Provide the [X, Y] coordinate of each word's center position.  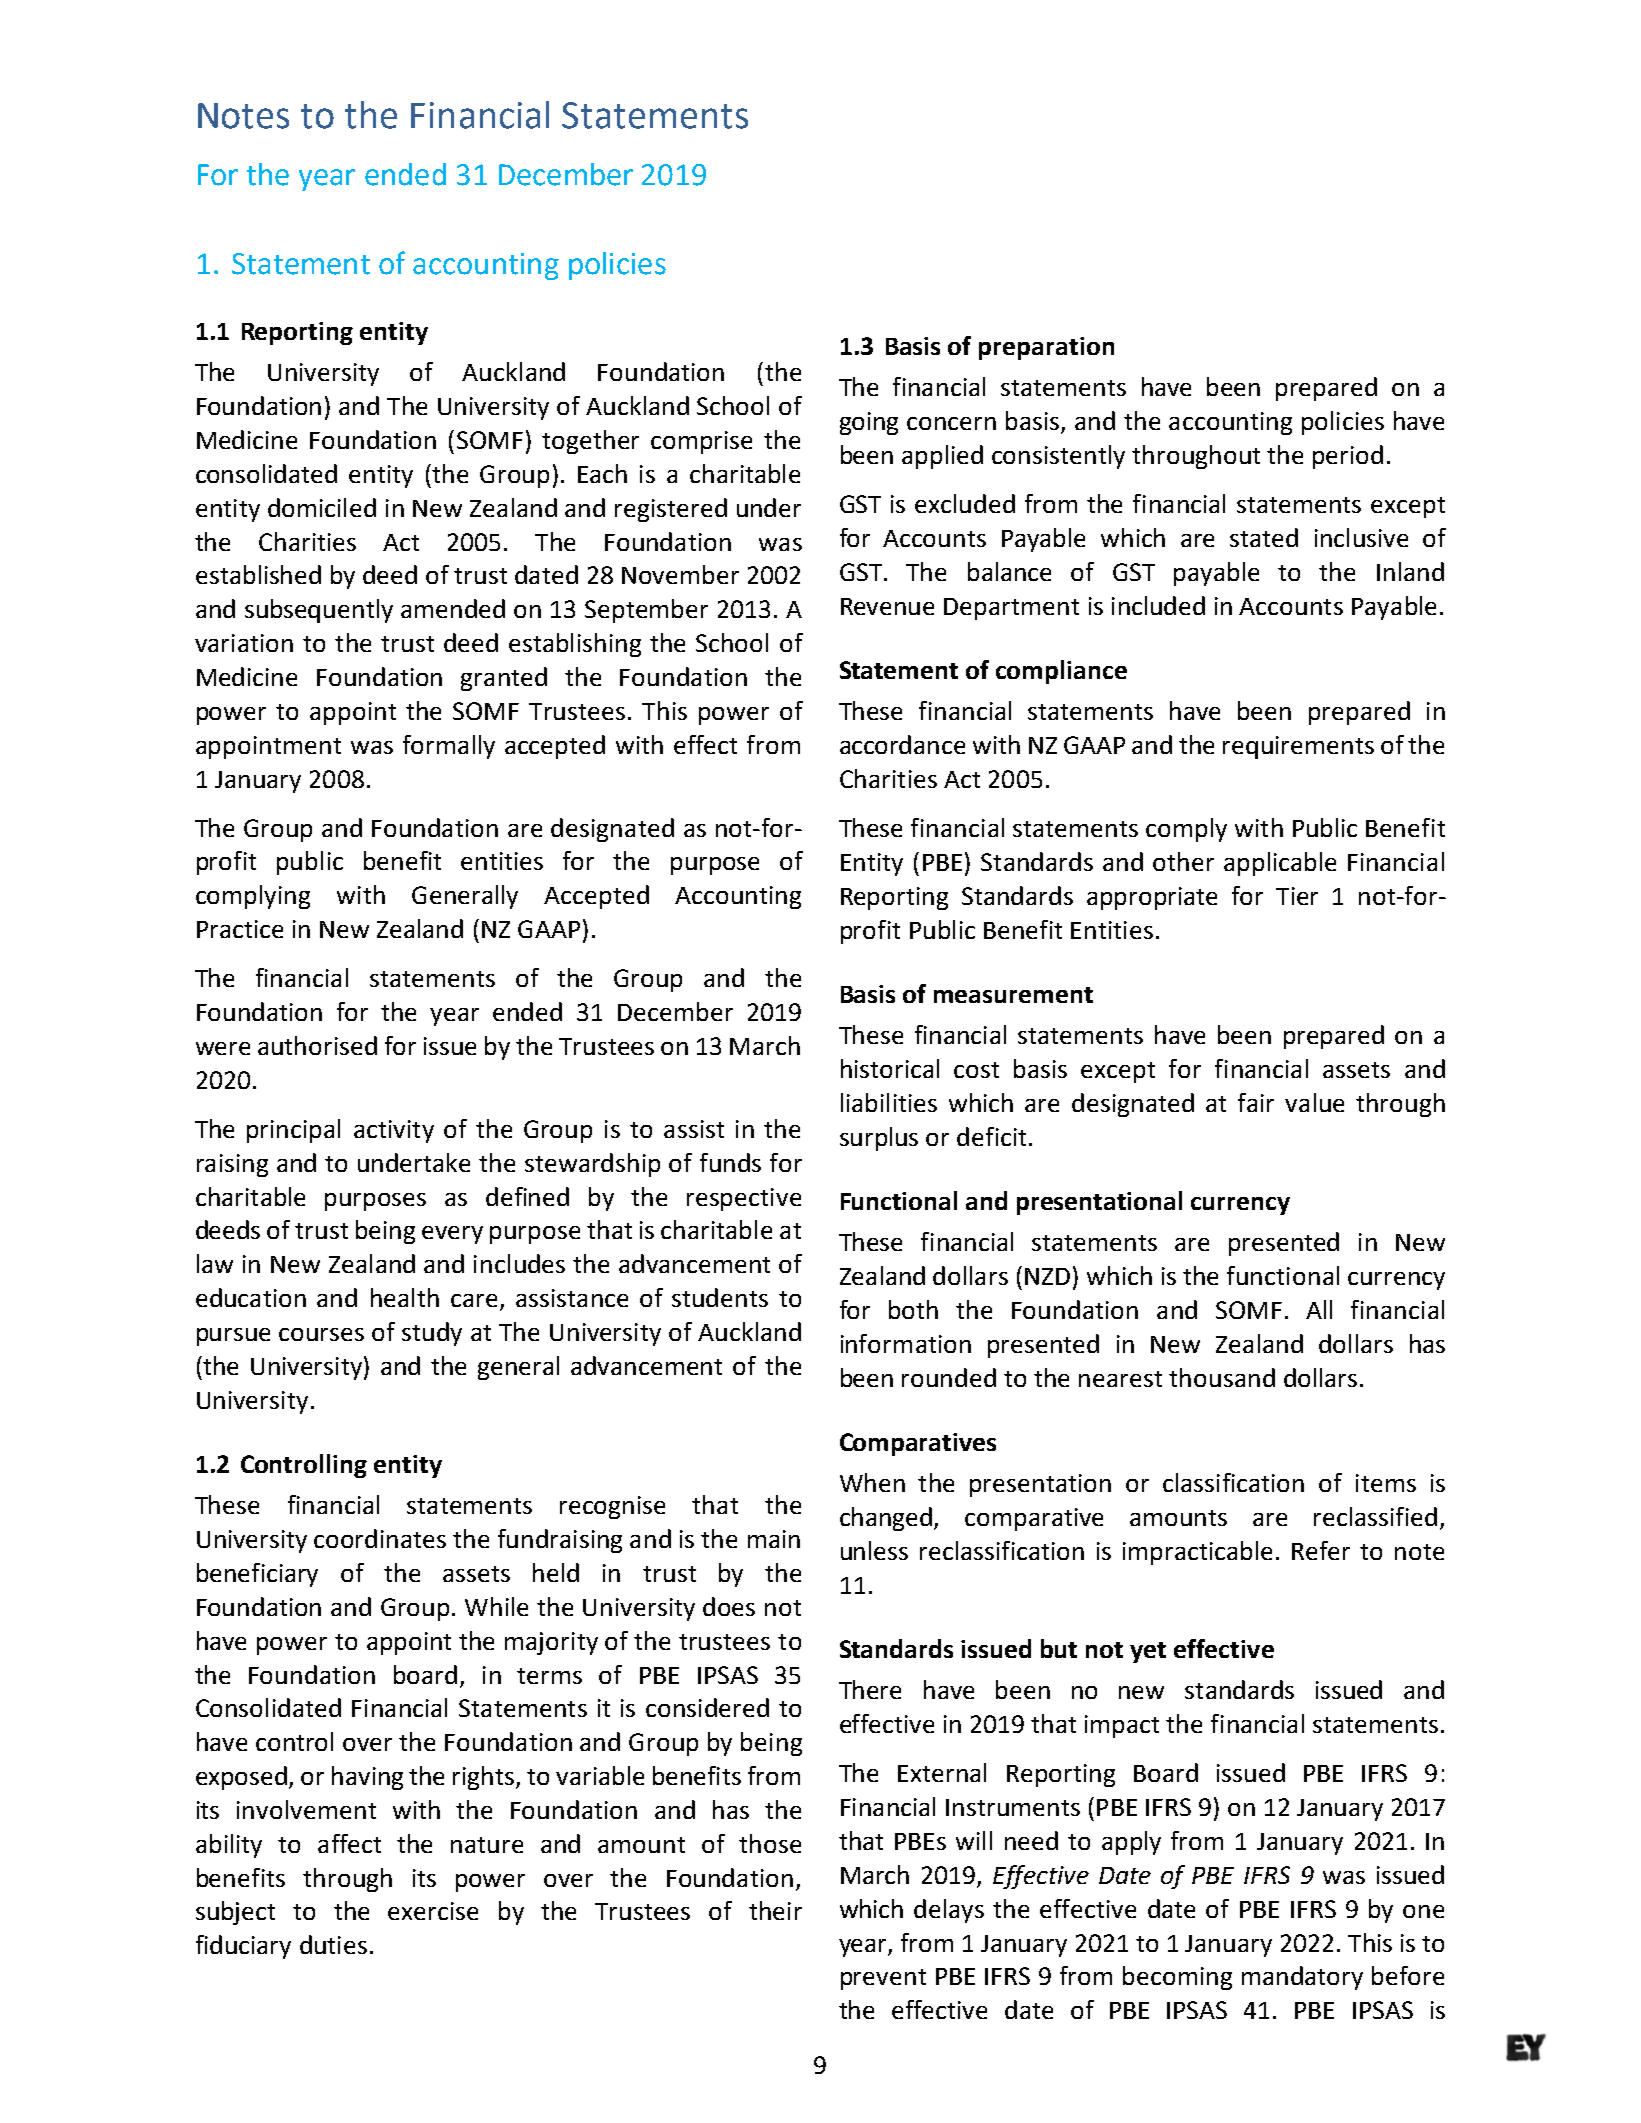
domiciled [322, 507]
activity [394, 1131]
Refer [1321, 1550]
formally [449, 747]
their [775, 1910]
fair [1256, 1102]
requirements [1298, 747]
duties [333, 1944]
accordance [902, 744]
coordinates [380, 1538]
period [1348, 457]
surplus [879, 1139]
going [869, 423]
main [774, 1539]
